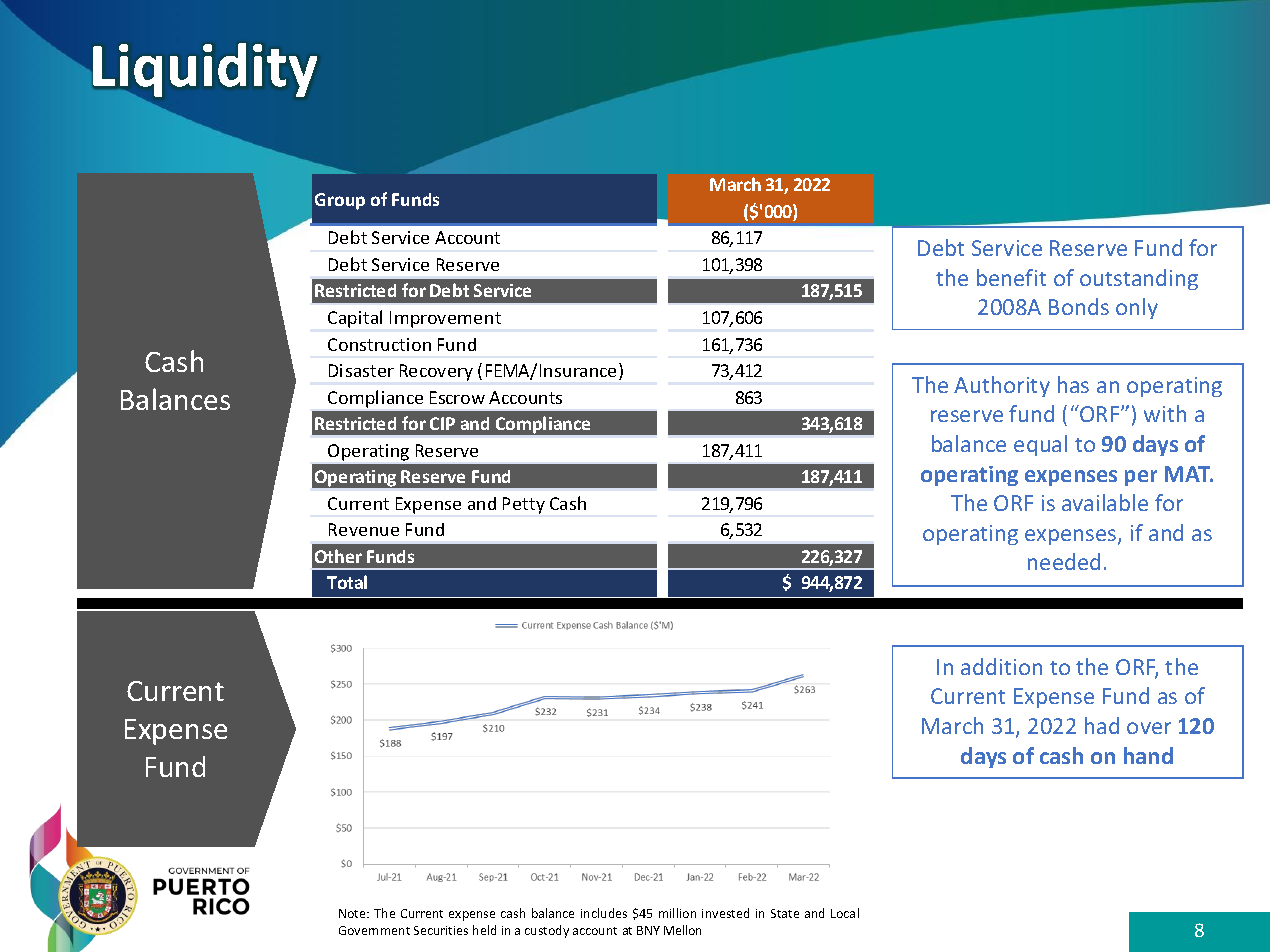 This screenshot has height=952, width=1270. What do you see at coordinates (1001, 666) in the screenshot?
I see `addition` at bounding box center [1001, 666].
